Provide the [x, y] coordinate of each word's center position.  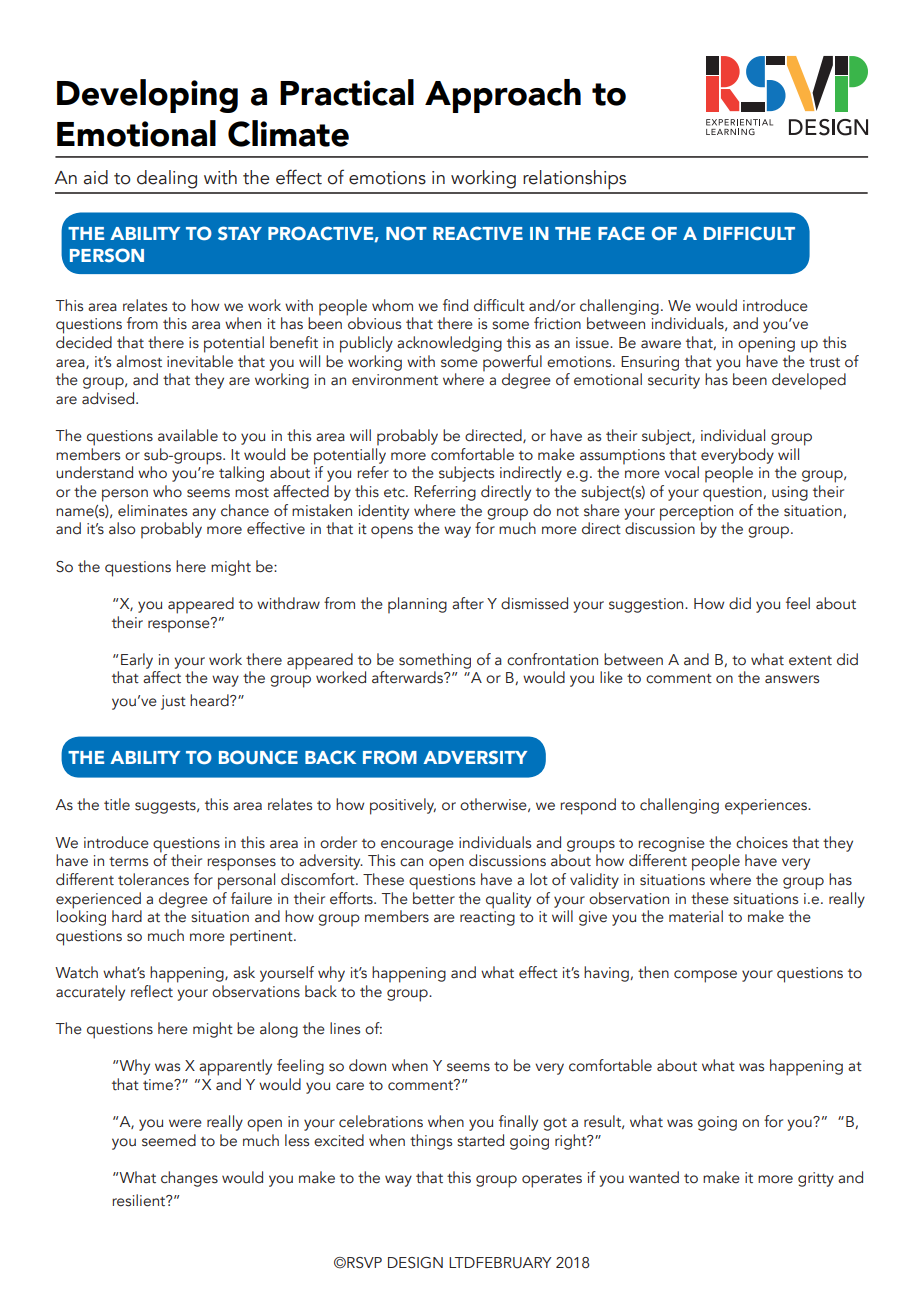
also [122, 528]
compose [705, 976]
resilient [140, 1200]
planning [417, 605]
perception [696, 514]
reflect [152, 990]
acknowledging [449, 344]
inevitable [200, 360]
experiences [767, 807]
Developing [147, 96]
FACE [621, 233]
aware [661, 344]
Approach [503, 96]
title [117, 804]
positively [403, 806]
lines [345, 1028]
